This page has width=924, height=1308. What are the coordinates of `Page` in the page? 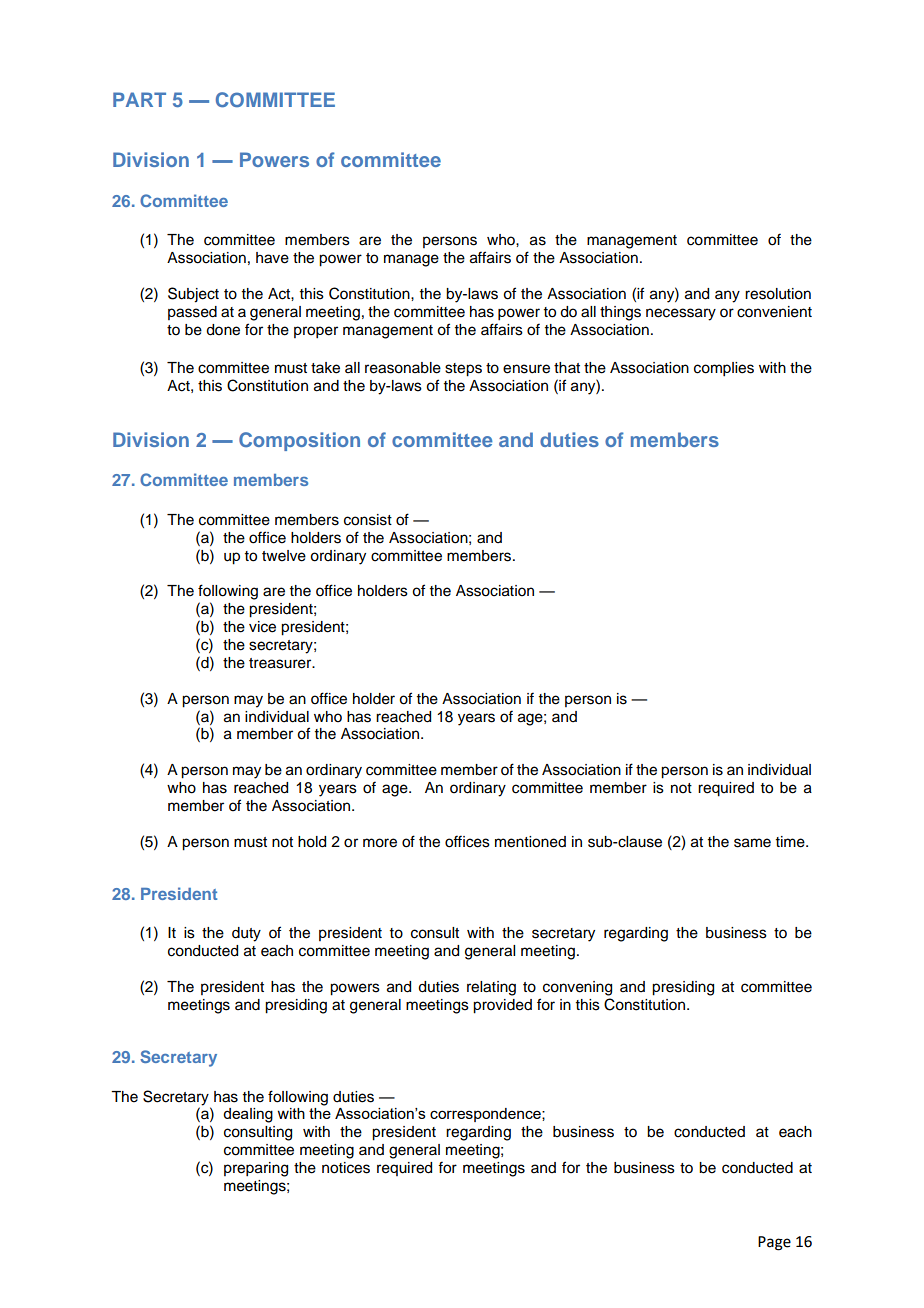 It's located at (774, 1243).
